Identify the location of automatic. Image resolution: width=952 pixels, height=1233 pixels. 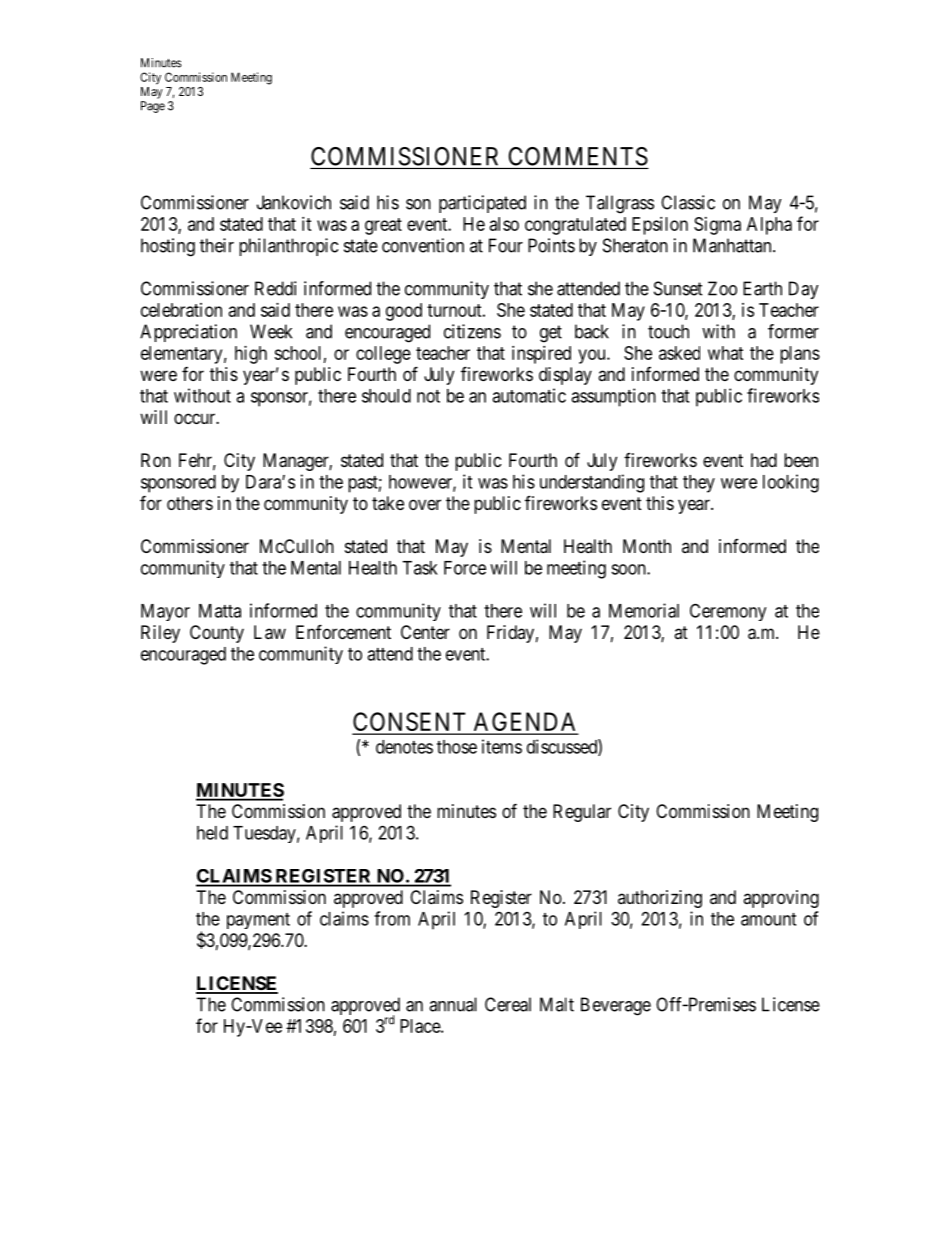
(529, 395).
